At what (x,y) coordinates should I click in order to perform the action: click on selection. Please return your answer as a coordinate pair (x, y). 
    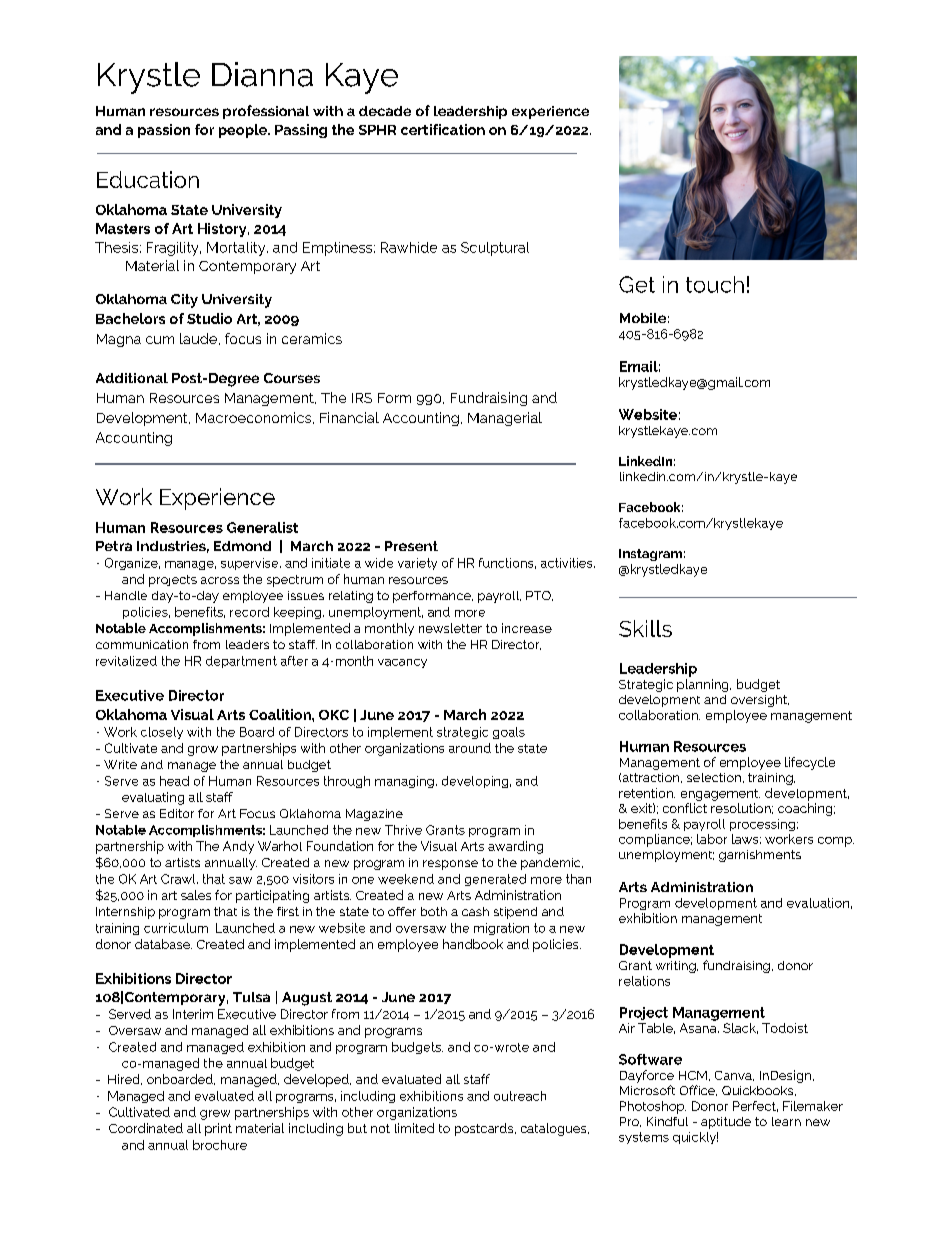
    Looking at the image, I should click on (714, 777).
